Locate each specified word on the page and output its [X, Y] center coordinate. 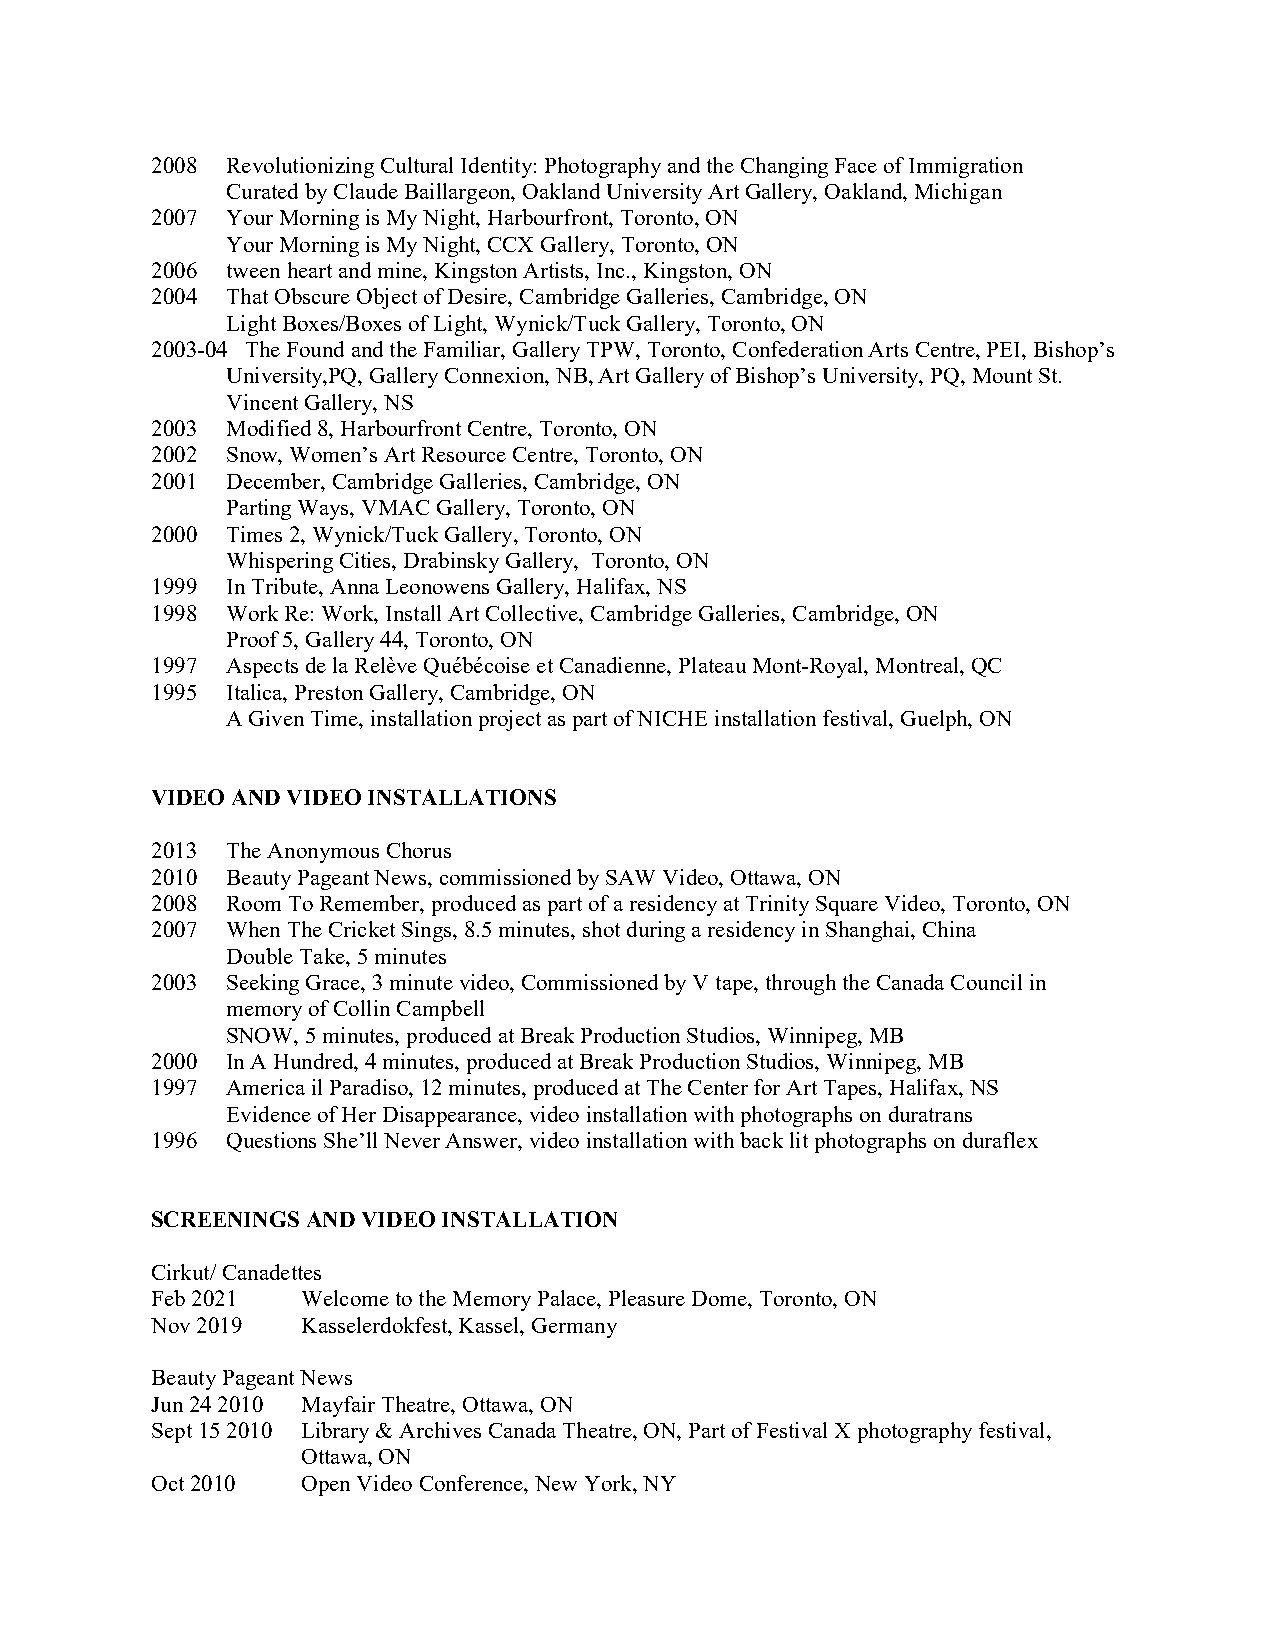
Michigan [958, 193]
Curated [262, 191]
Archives [440, 1430]
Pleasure [647, 1298]
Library [335, 1432]
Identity [496, 167]
